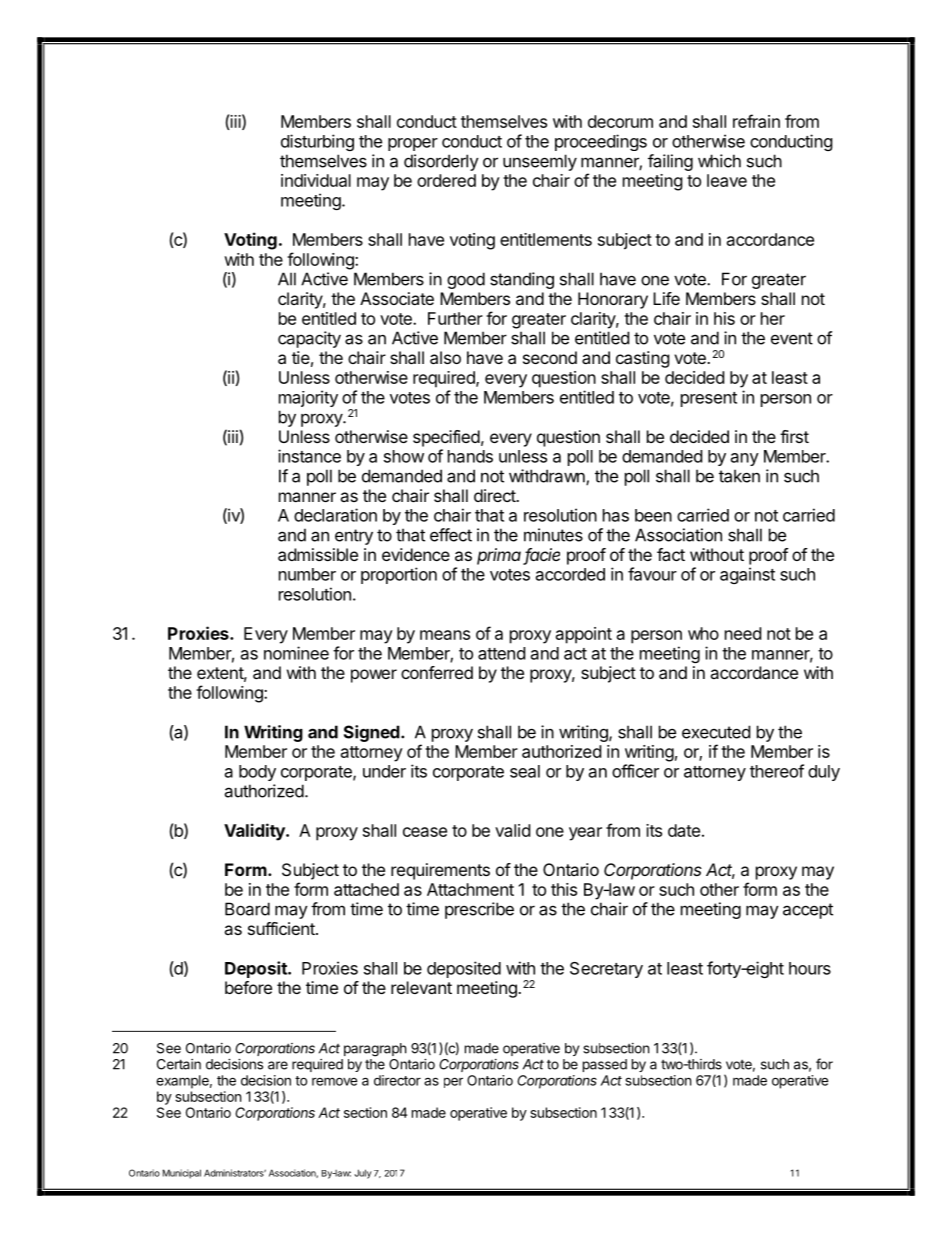 This page has height=1233, width=952. What do you see at coordinates (182, 1174) in the page?
I see `Municipal` at bounding box center [182, 1174].
